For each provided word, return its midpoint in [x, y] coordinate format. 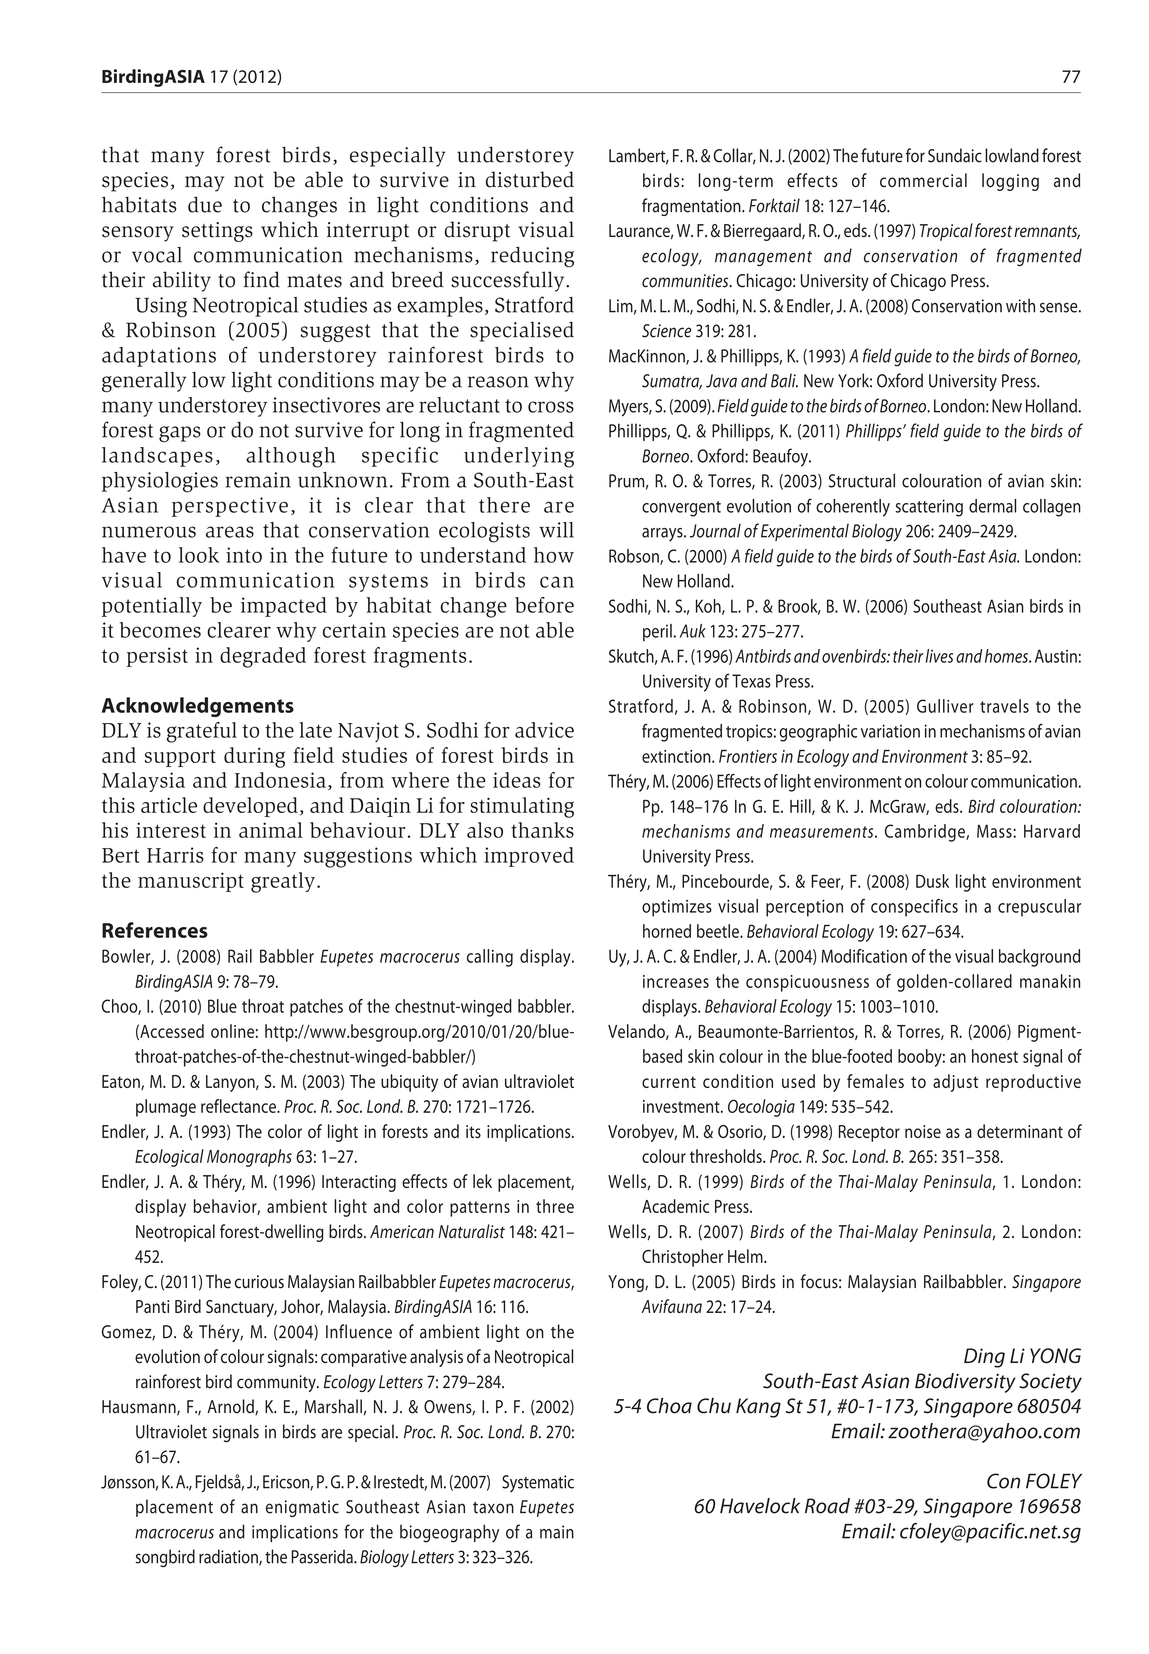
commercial [923, 180]
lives [939, 656]
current [669, 1082]
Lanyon [231, 1083]
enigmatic [302, 1508]
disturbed [530, 179]
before [544, 605]
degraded [263, 657]
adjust [955, 1083]
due [205, 204]
